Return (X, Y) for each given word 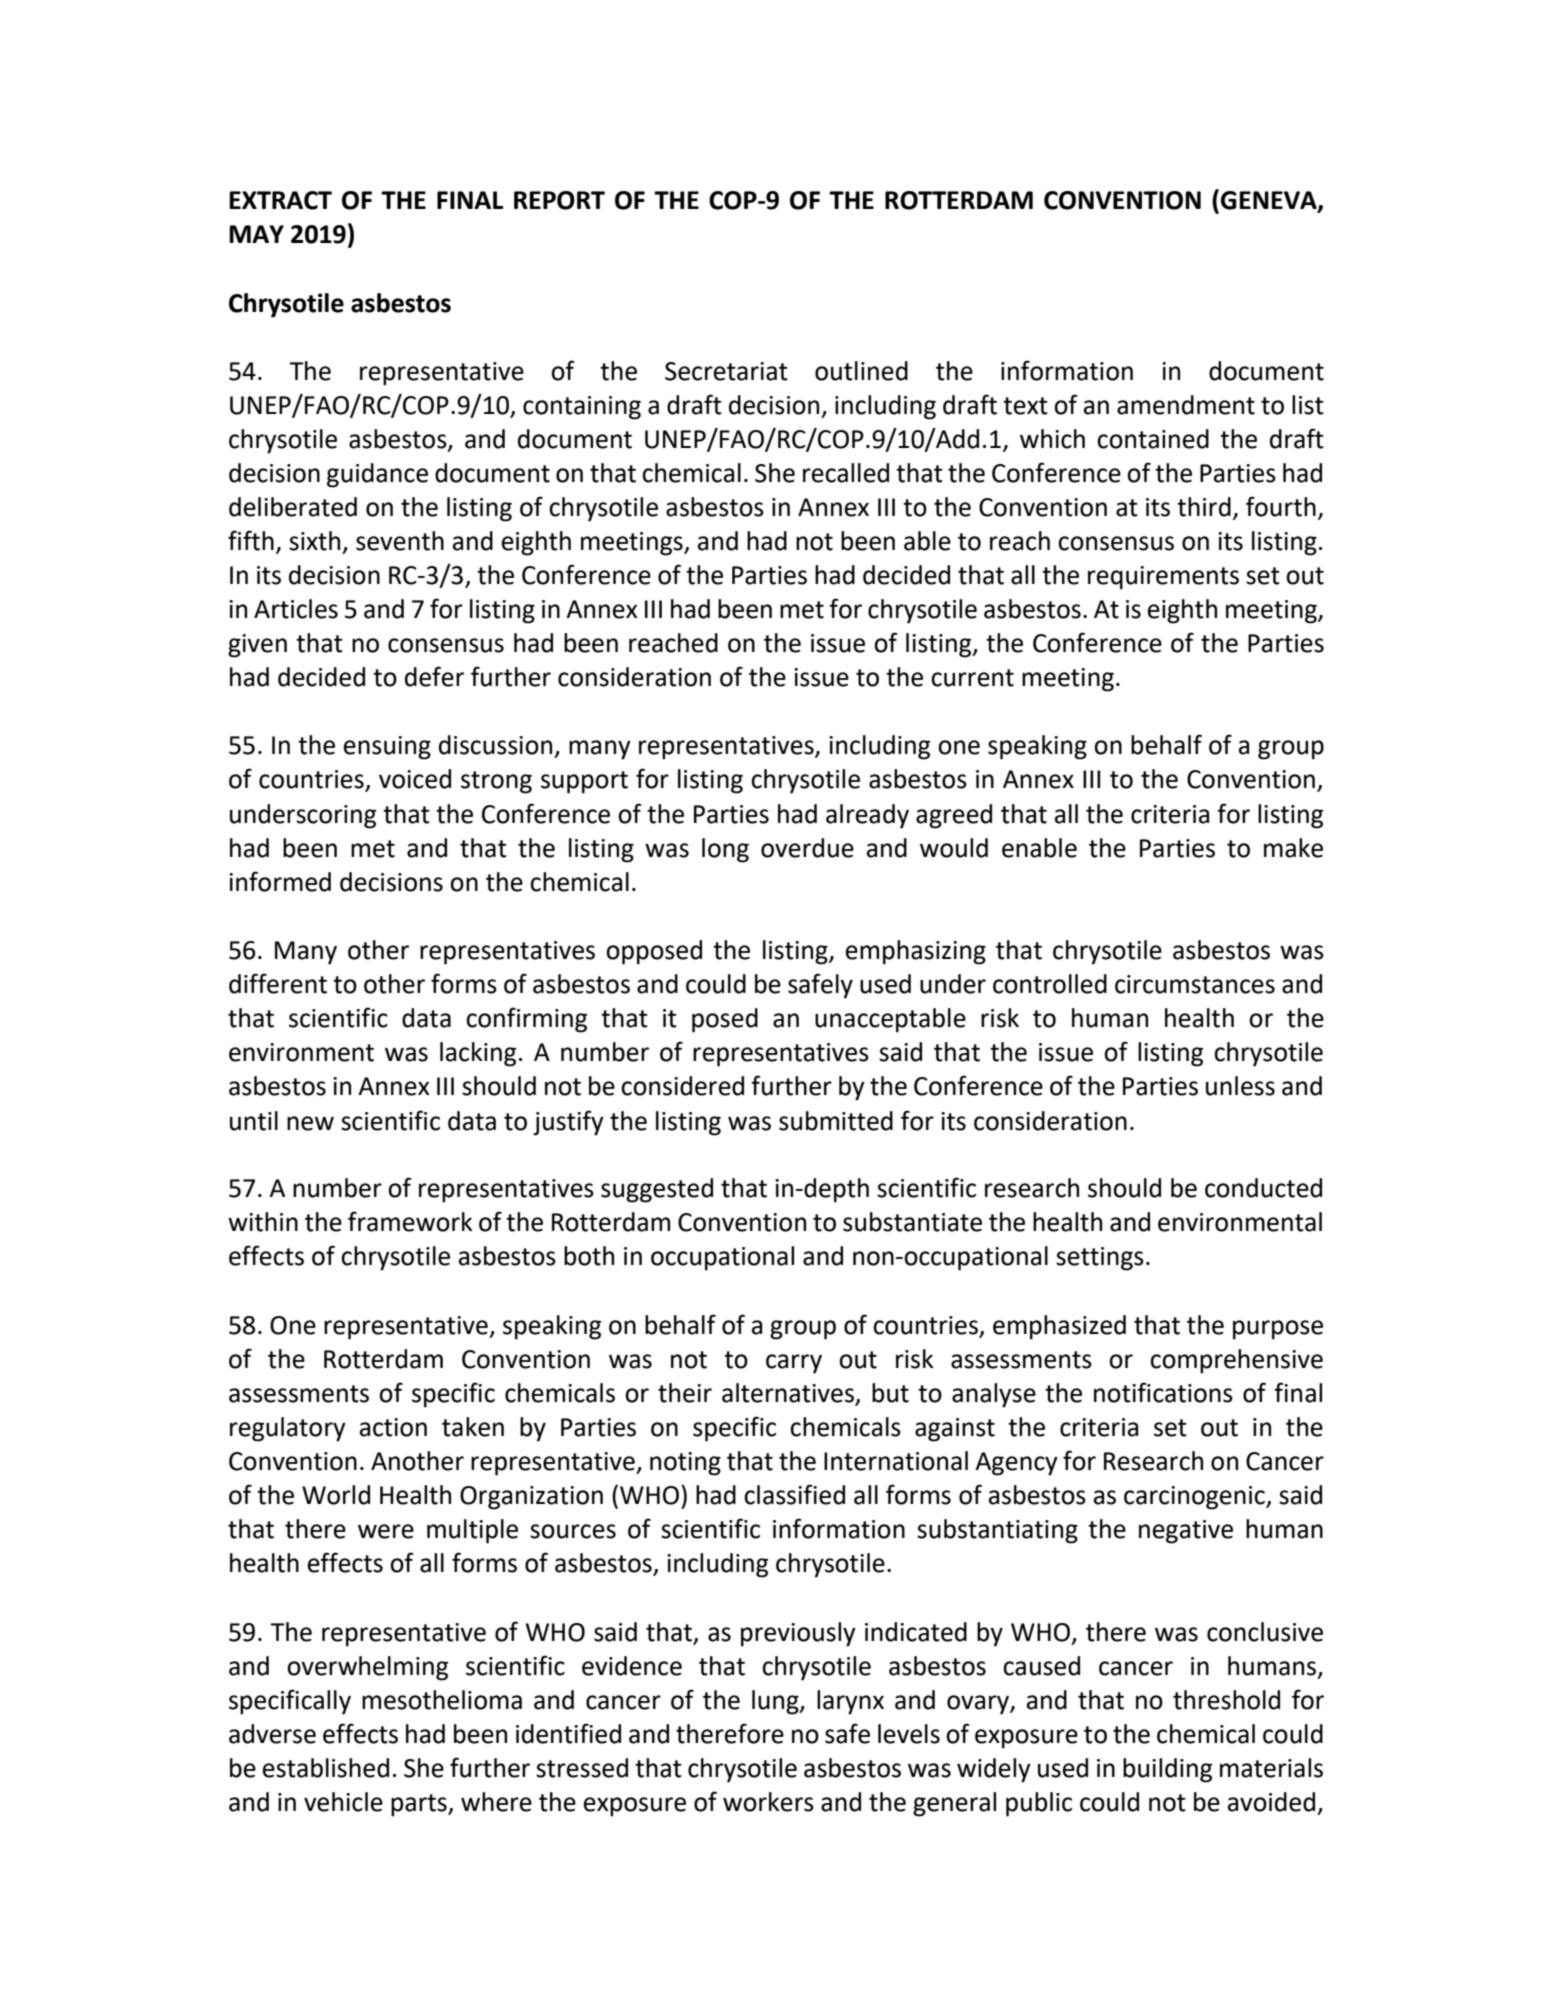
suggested (657, 1190)
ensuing (387, 748)
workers (768, 1802)
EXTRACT (280, 200)
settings (1100, 1259)
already (867, 816)
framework (410, 1221)
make (1293, 848)
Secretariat (726, 371)
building (1167, 1770)
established (326, 1768)
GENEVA (1270, 201)
